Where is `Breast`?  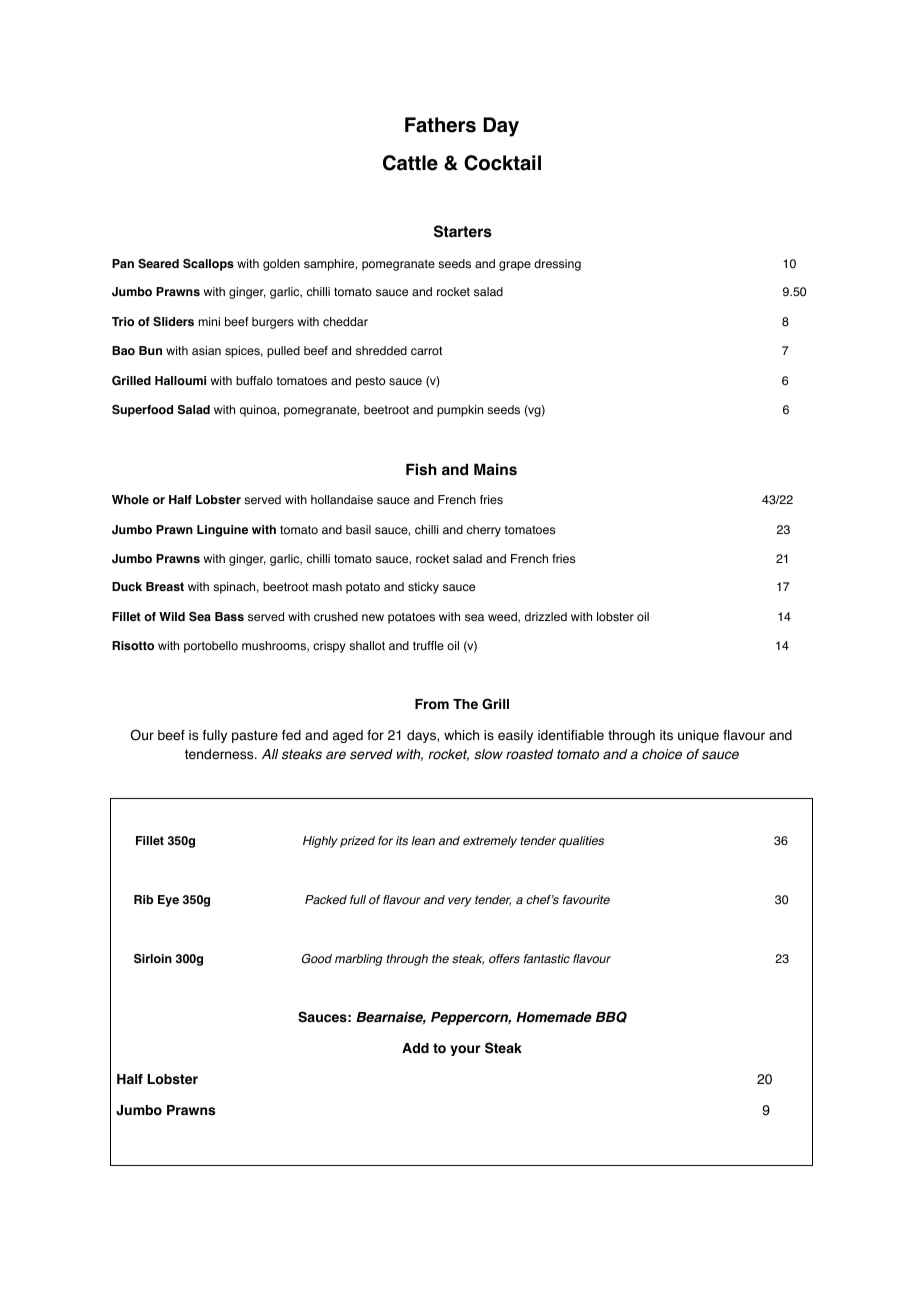
Breast is located at coordinates (165, 586).
